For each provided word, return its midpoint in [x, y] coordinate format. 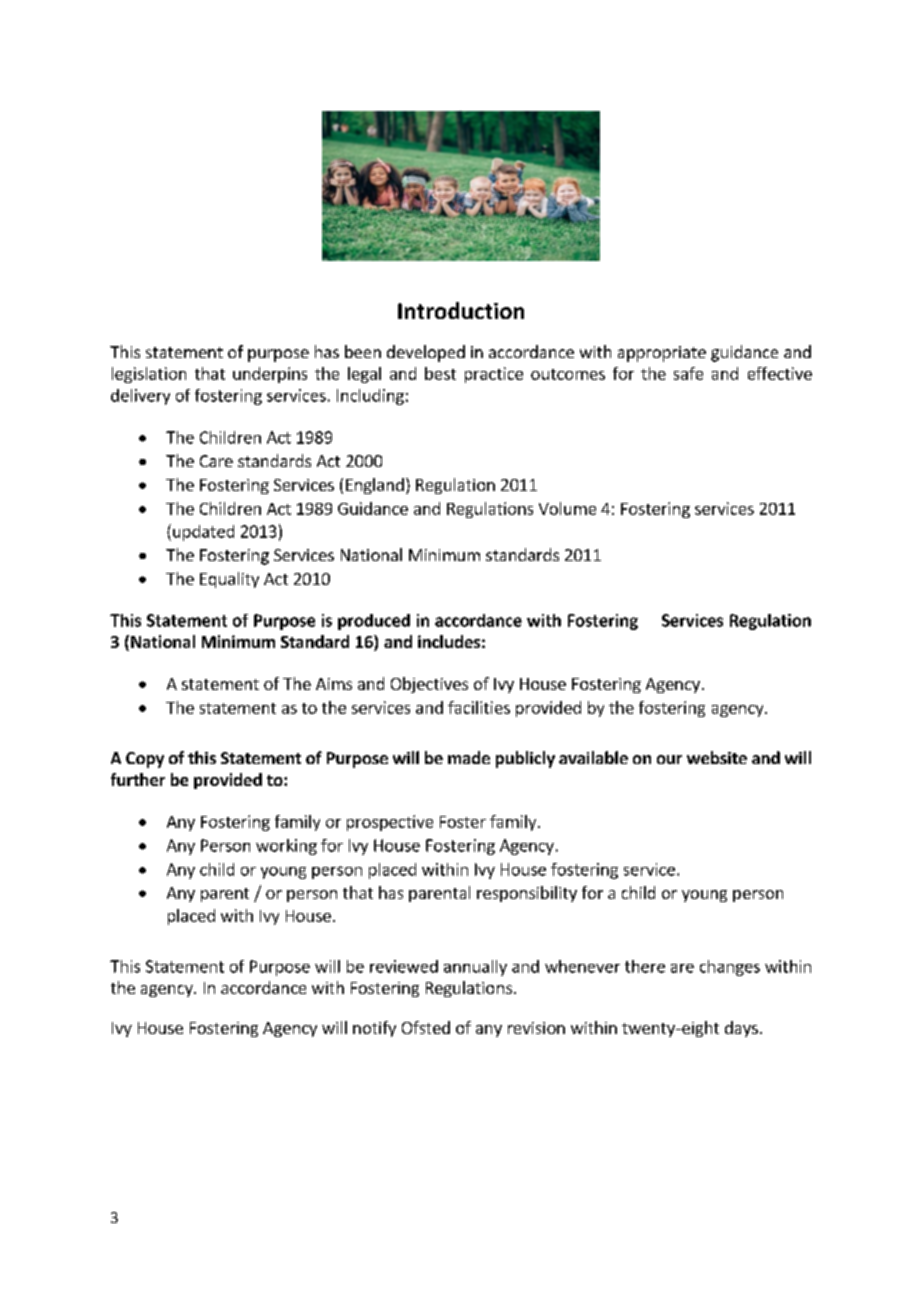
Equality [229, 580]
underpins [270, 375]
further [138, 779]
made [469, 757]
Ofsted [426, 1027]
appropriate [662, 354]
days [741, 1029]
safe [688, 373]
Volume [567, 508]
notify [374, 1029]
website [717, 757]
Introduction [461, 310]
